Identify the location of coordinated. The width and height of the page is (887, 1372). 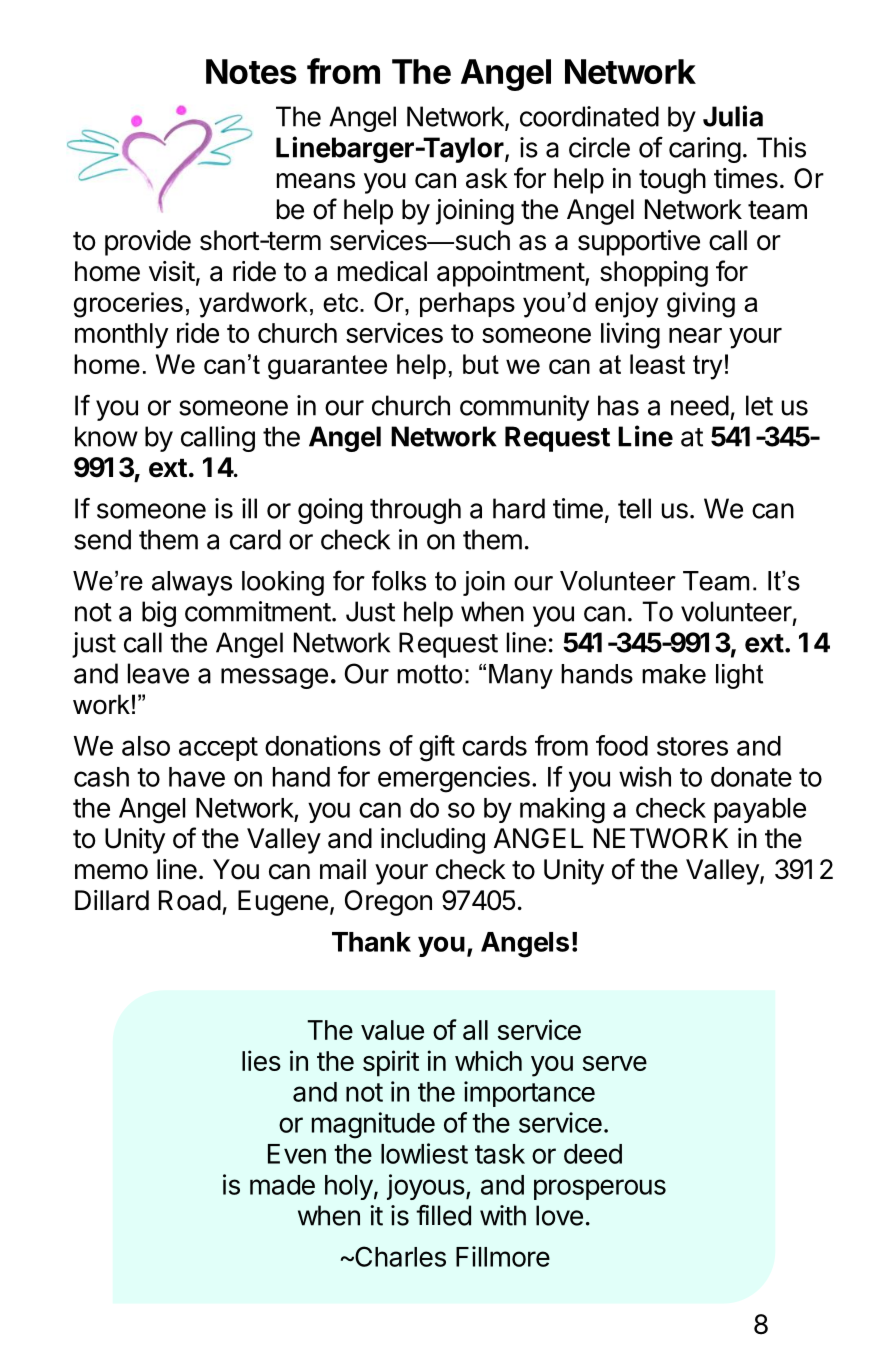
(589, 116).
